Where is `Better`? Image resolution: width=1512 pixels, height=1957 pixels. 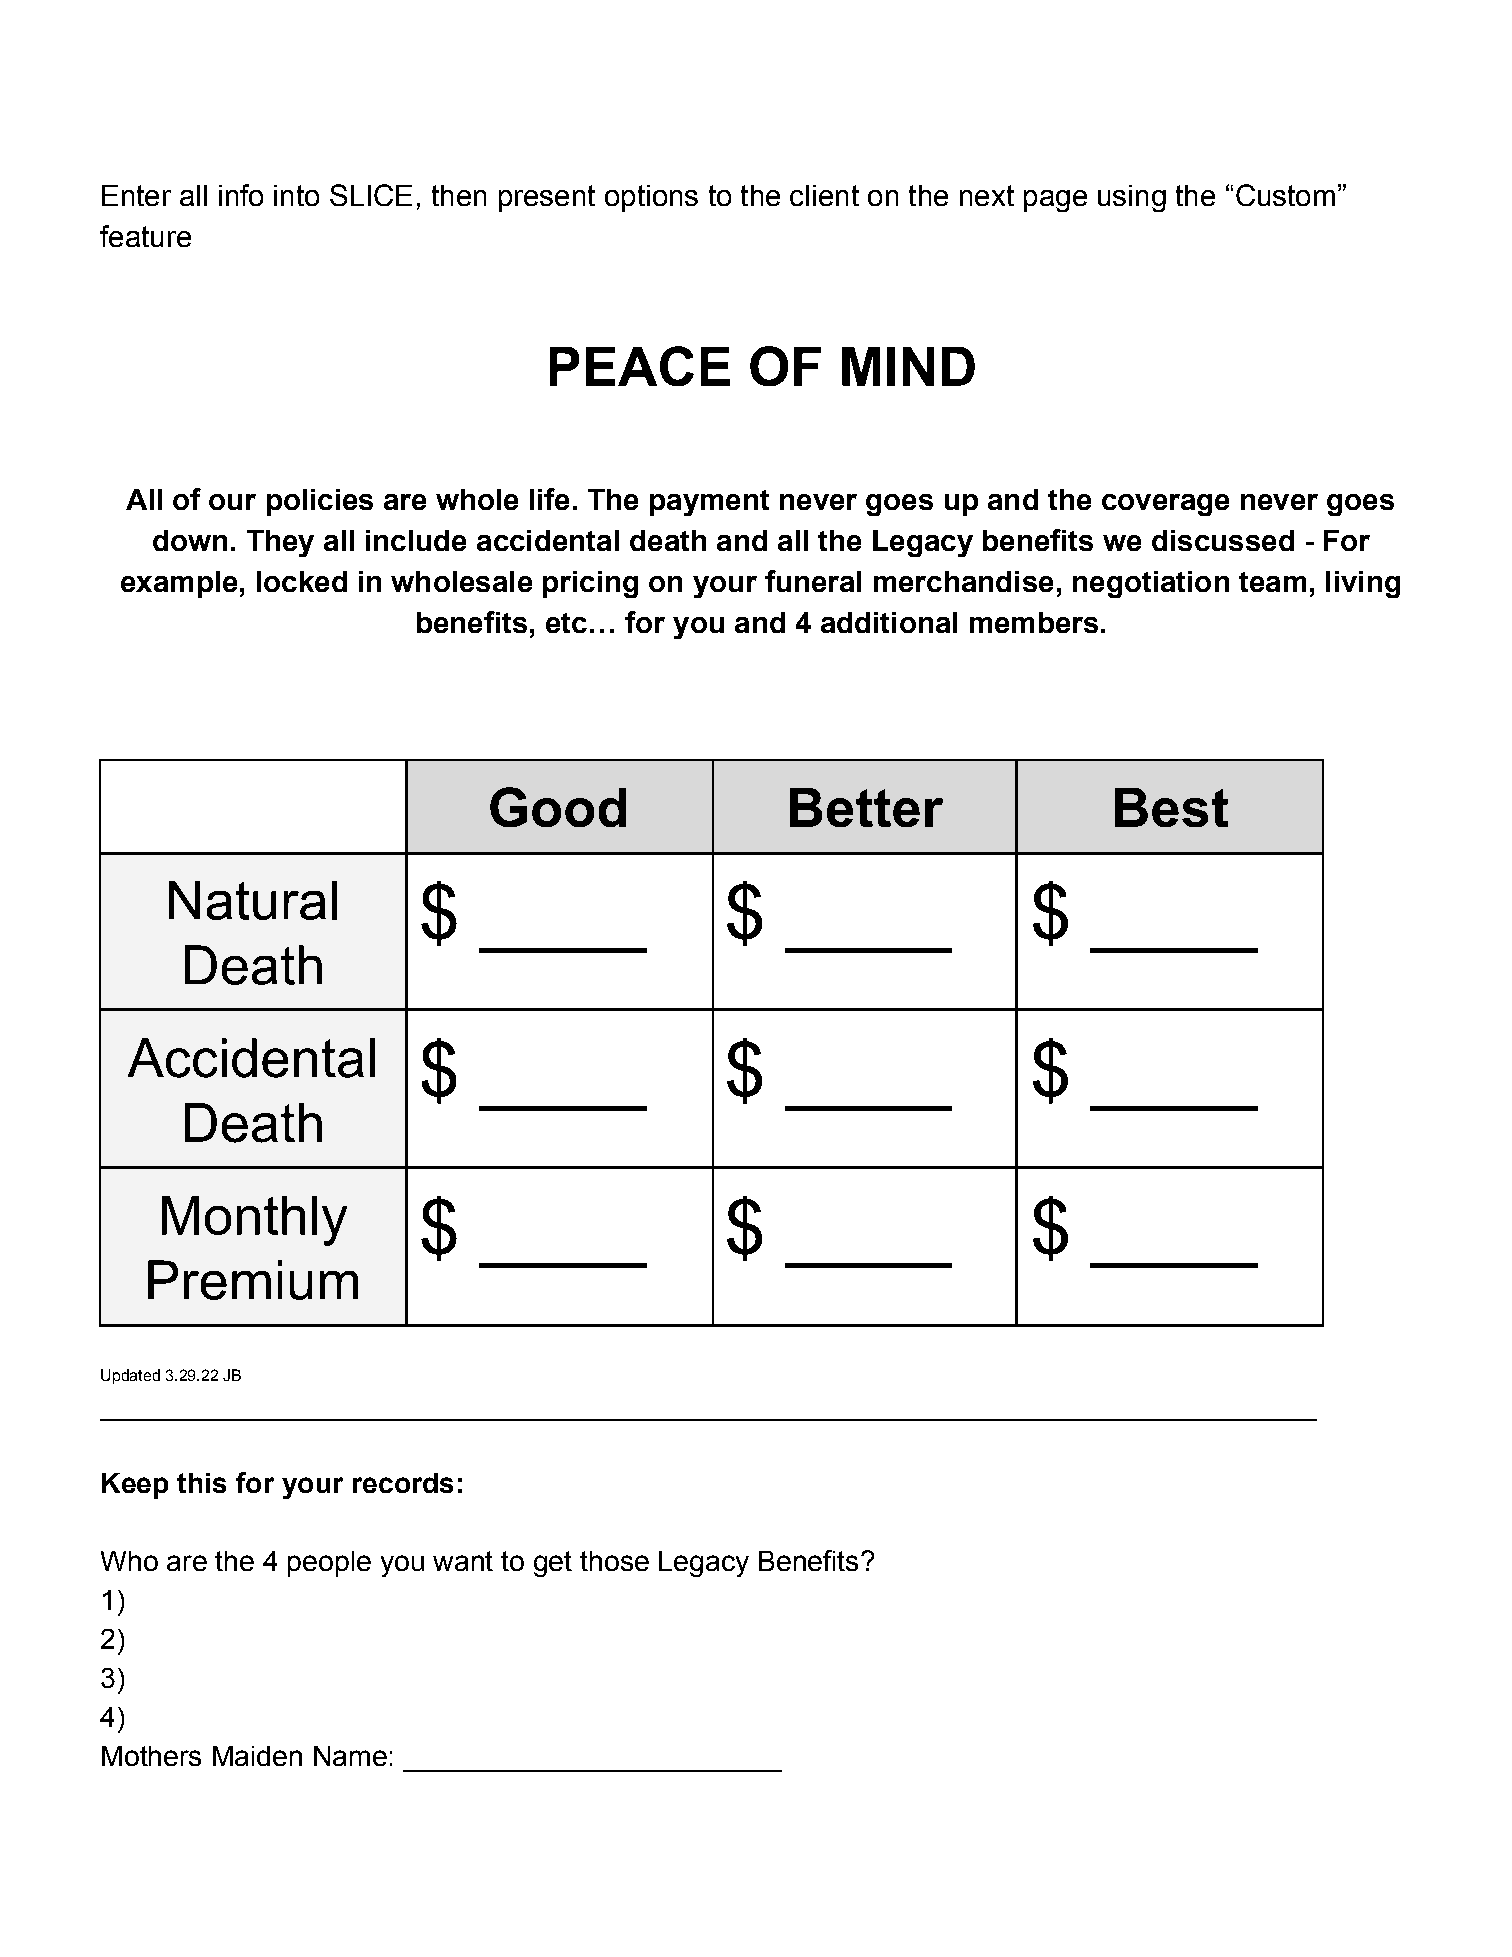
Better is located at coordinates (866, 807).
